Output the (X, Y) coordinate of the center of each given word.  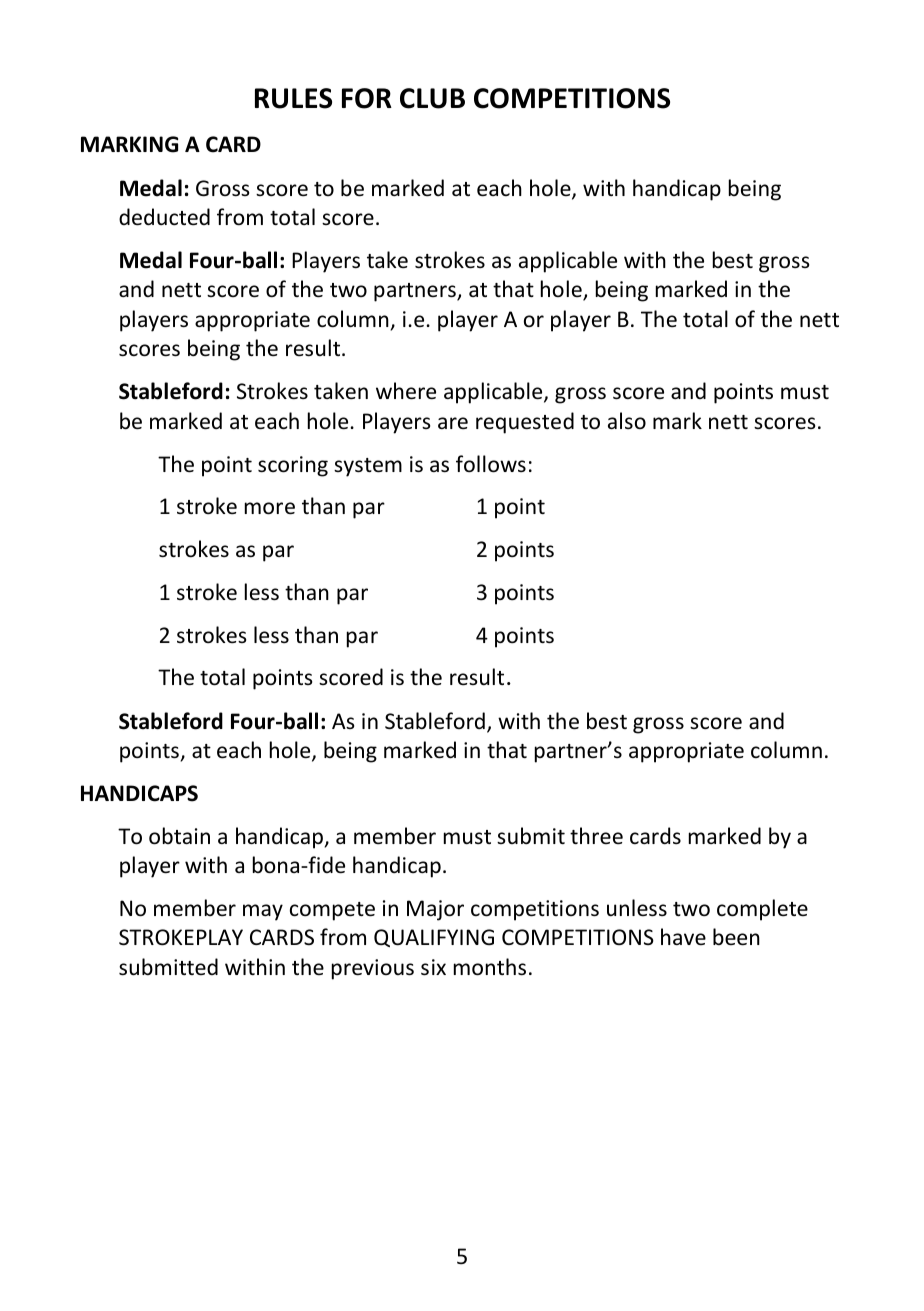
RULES (293, 98)
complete (762, 910)
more (270, 508)
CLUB (432, 98)
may (263, 912)
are (453, 423)
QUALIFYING (434, 938)
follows (491, 464)
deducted (164, 217)
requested (525, 423)
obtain (179, 836)
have (683, 936)
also (627, 420)
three (596, 836)
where (406, 391)
